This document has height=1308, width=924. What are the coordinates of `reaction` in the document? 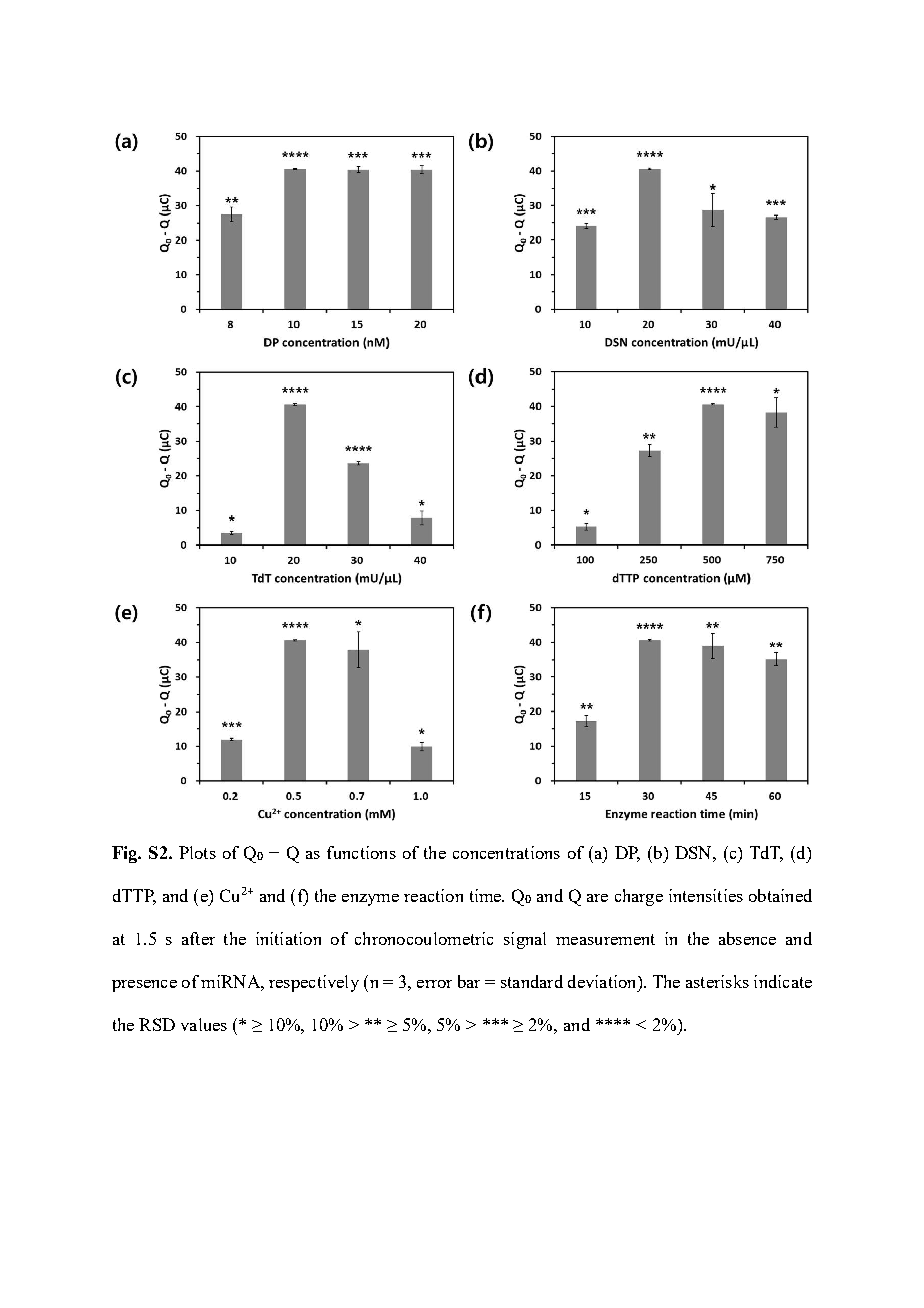 It's located at (433, 895).
